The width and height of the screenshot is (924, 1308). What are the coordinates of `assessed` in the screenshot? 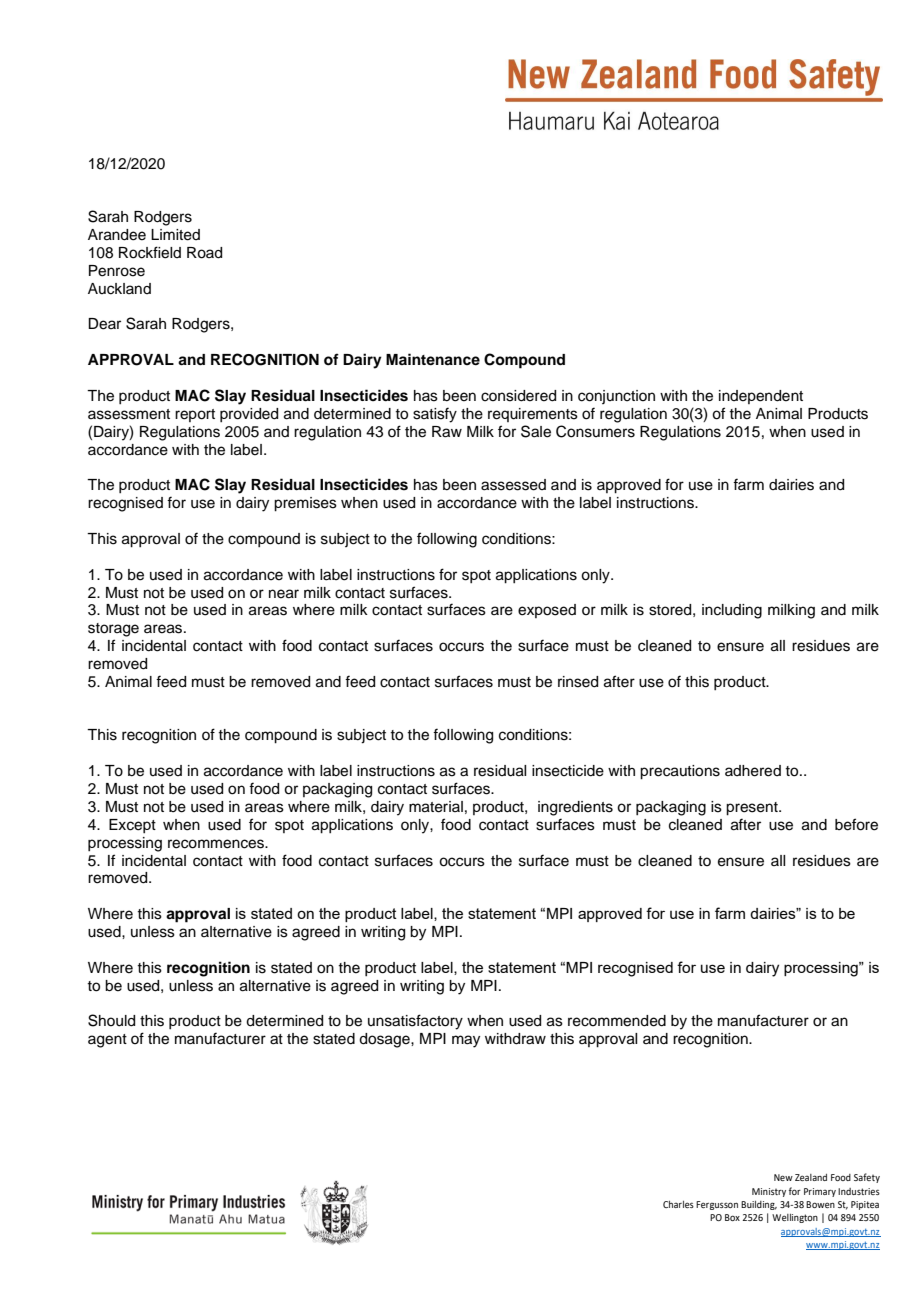 It's located at (513, 485).
